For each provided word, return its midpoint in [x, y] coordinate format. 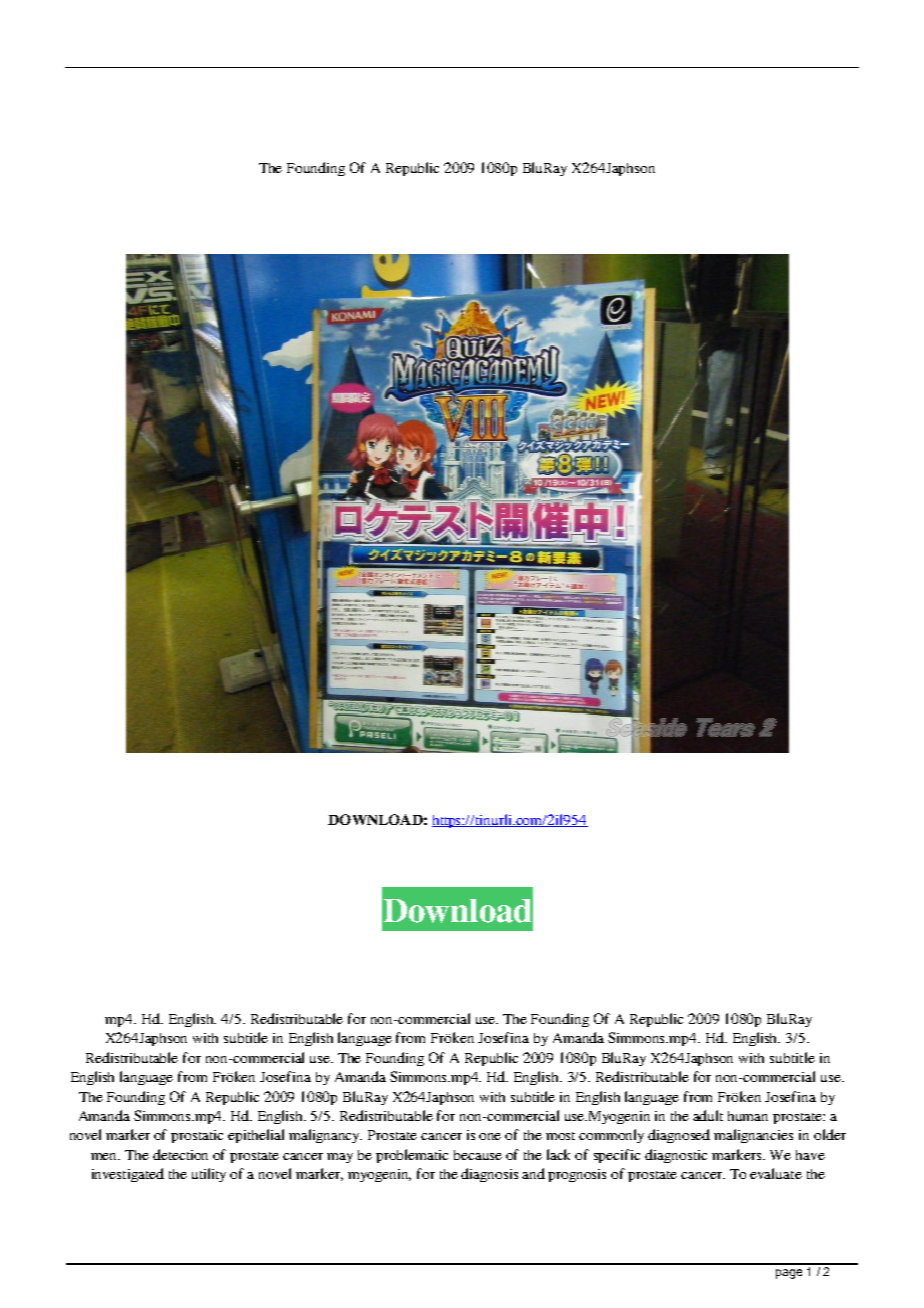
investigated [128, 1175]
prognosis [577, 1175]
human [748, 1116]
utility [209, 1175]
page [789, 1274]
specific [617, 1156]
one [490, 1136]
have [810, 1155]
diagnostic [676, 1156]
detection [180, 1154]
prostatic [197, 1136]
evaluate [776, 1173]
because [478, 1155]
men [105, 1156]
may [340, 1158]
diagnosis [489, 1175]
